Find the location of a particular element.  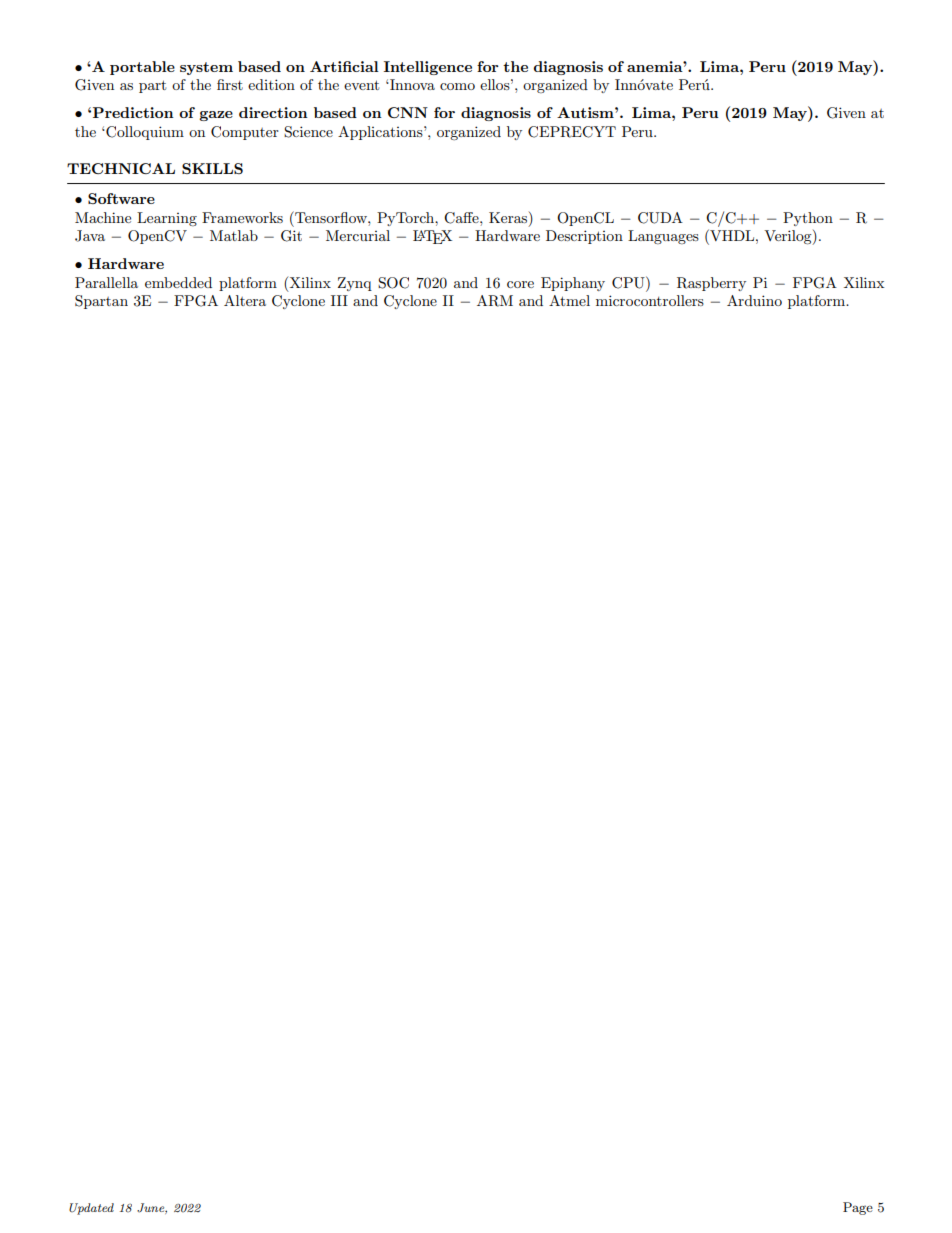

Page is located at coordinates (858, 1208).
